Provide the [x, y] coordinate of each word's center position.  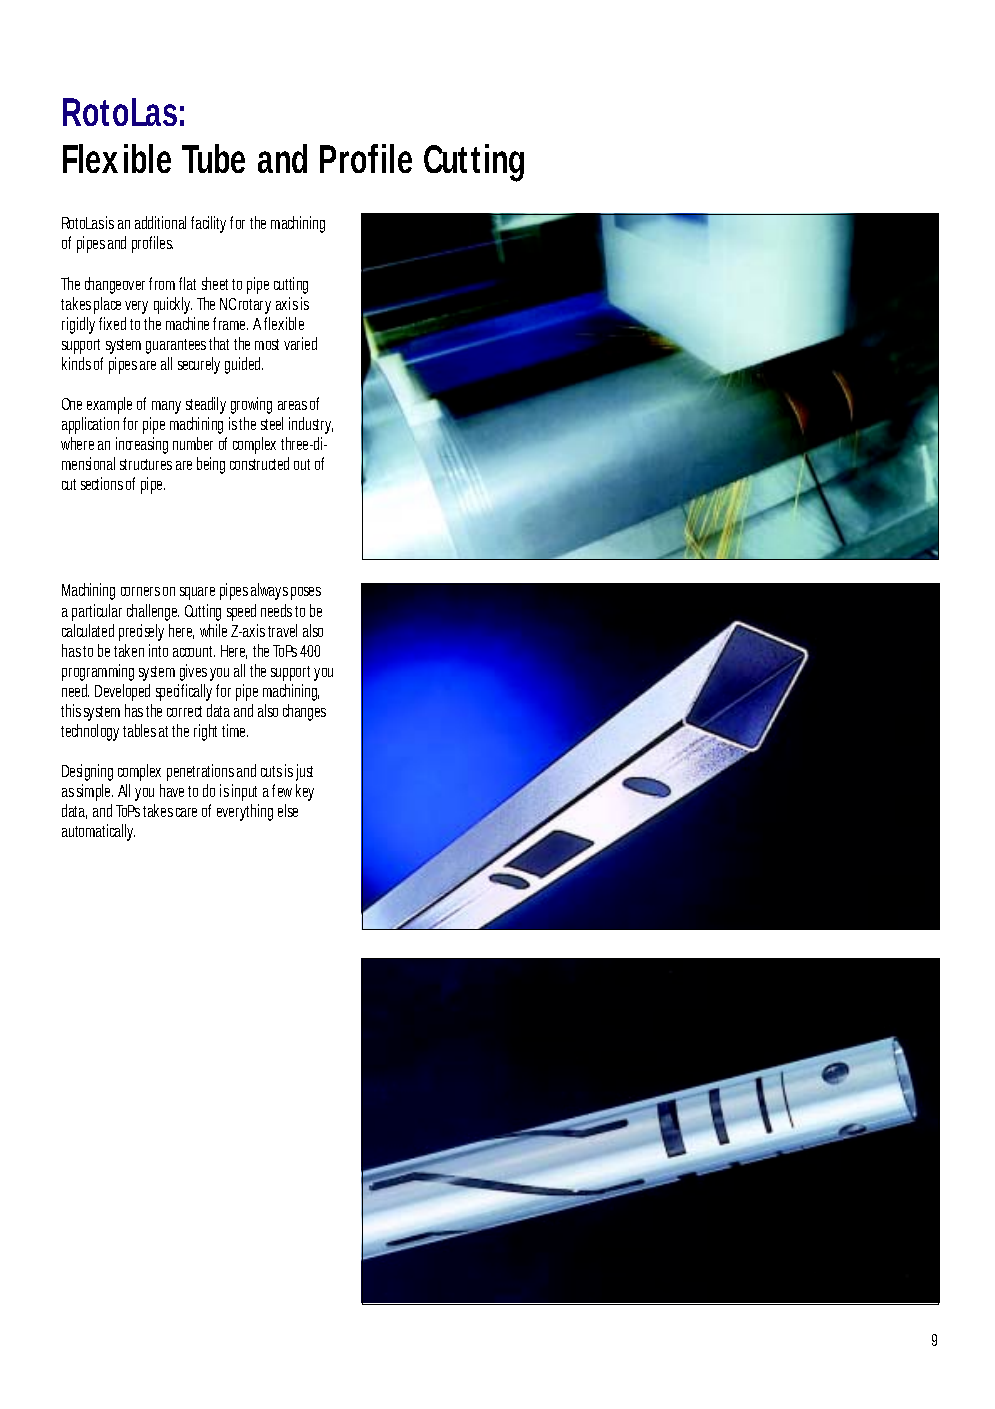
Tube [213, 158]
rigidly [81, 325]
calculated [88, 630]
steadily [206, 405]
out [305, 464]
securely [199, 365]
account [194, 651]
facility [211, 224]
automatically [98, 832]
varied [300, 343]
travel [282, 630]
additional [160, 222]
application [93, 425]
